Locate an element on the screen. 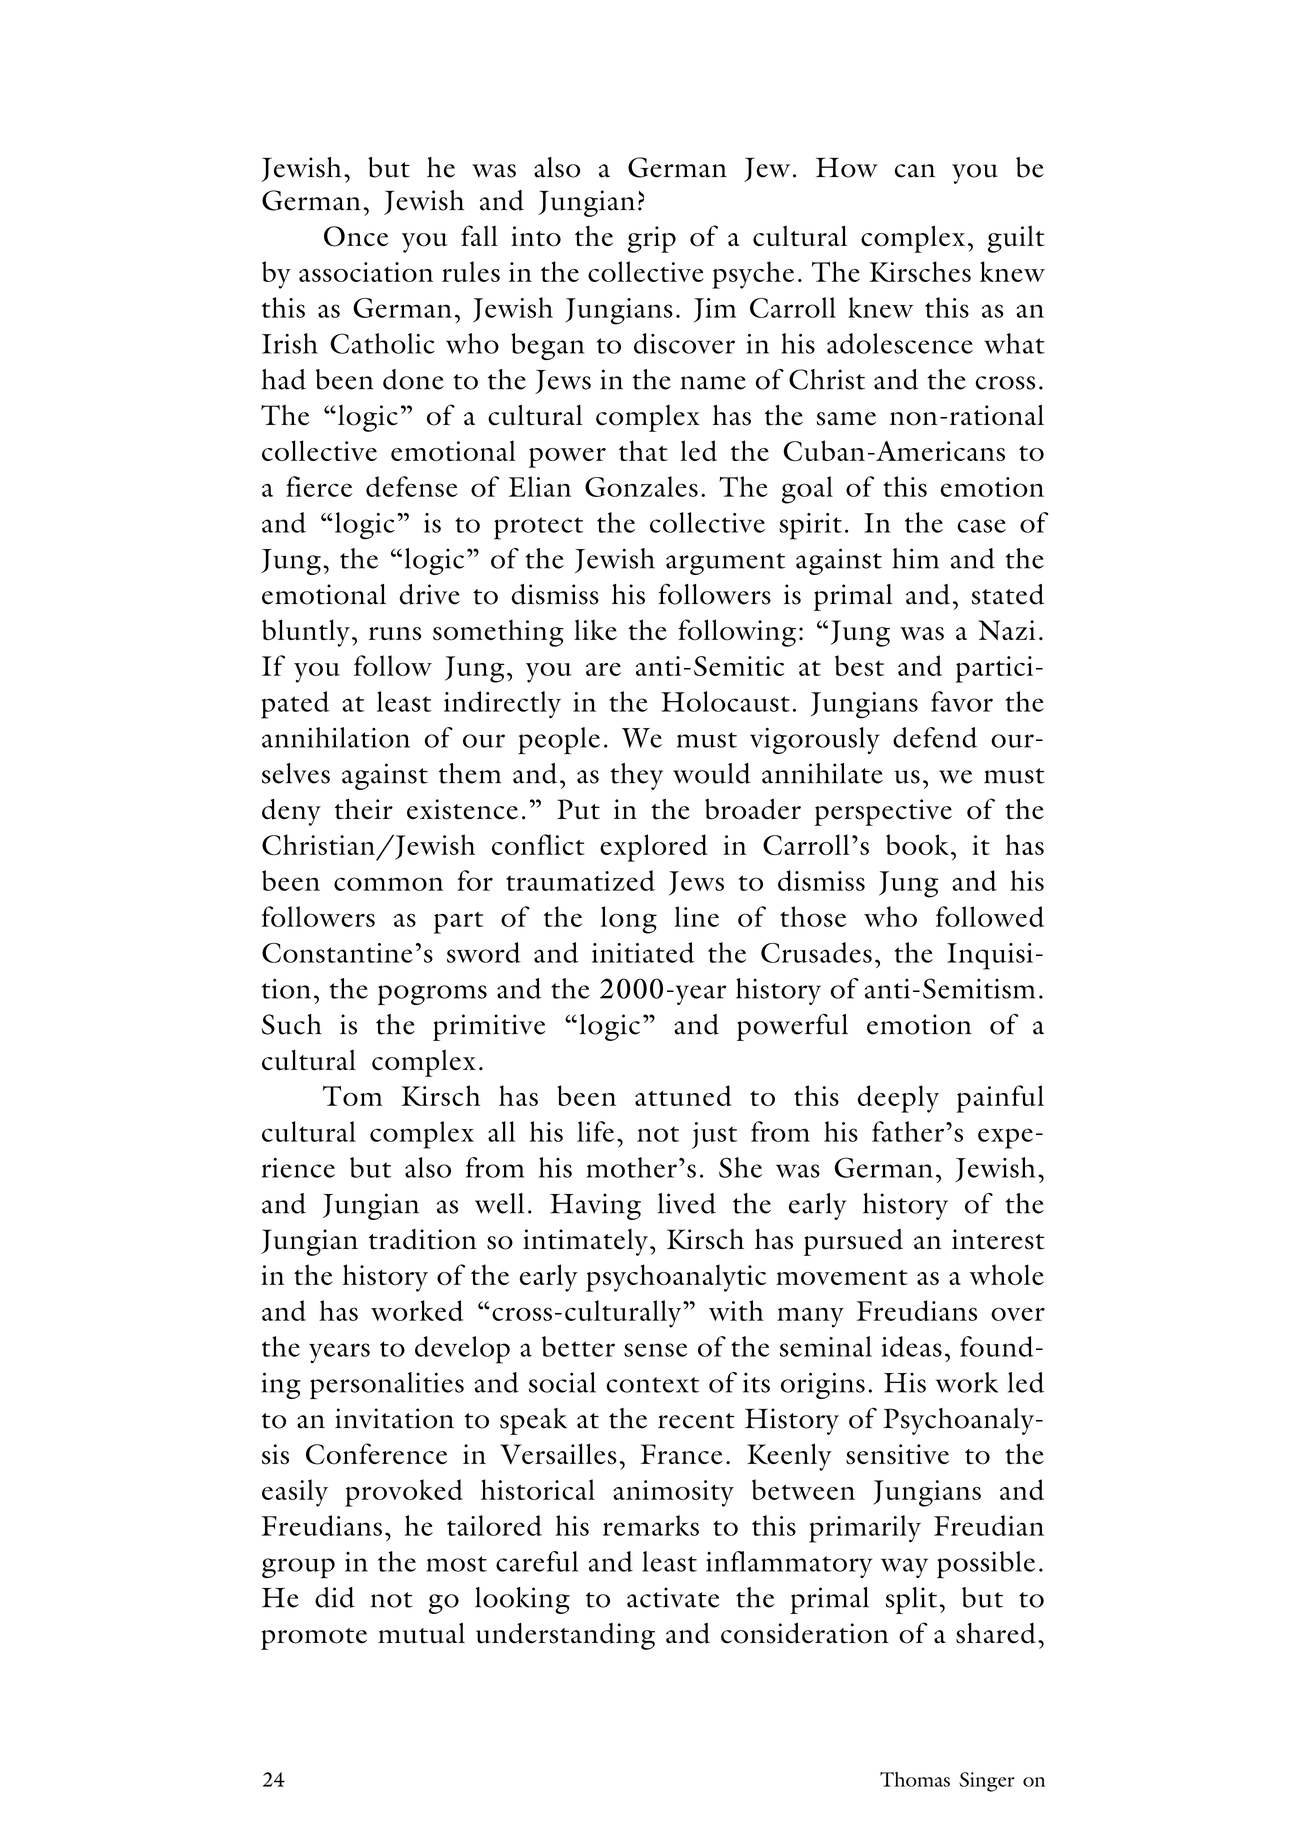  grip is located at coordinates (652, 239).
